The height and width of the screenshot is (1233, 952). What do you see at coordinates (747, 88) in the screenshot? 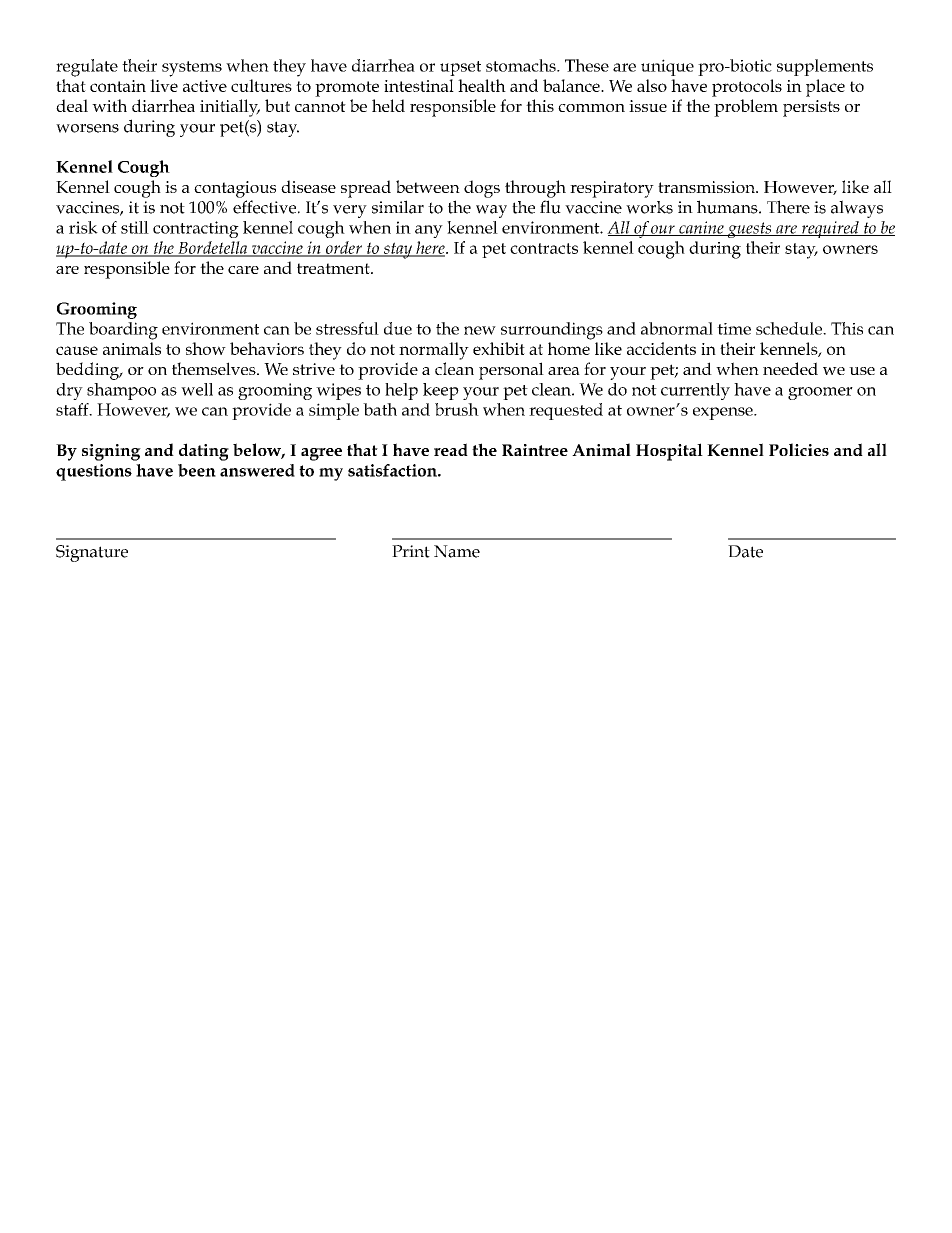
I see `protocols` at bounding box center [747, 88].
